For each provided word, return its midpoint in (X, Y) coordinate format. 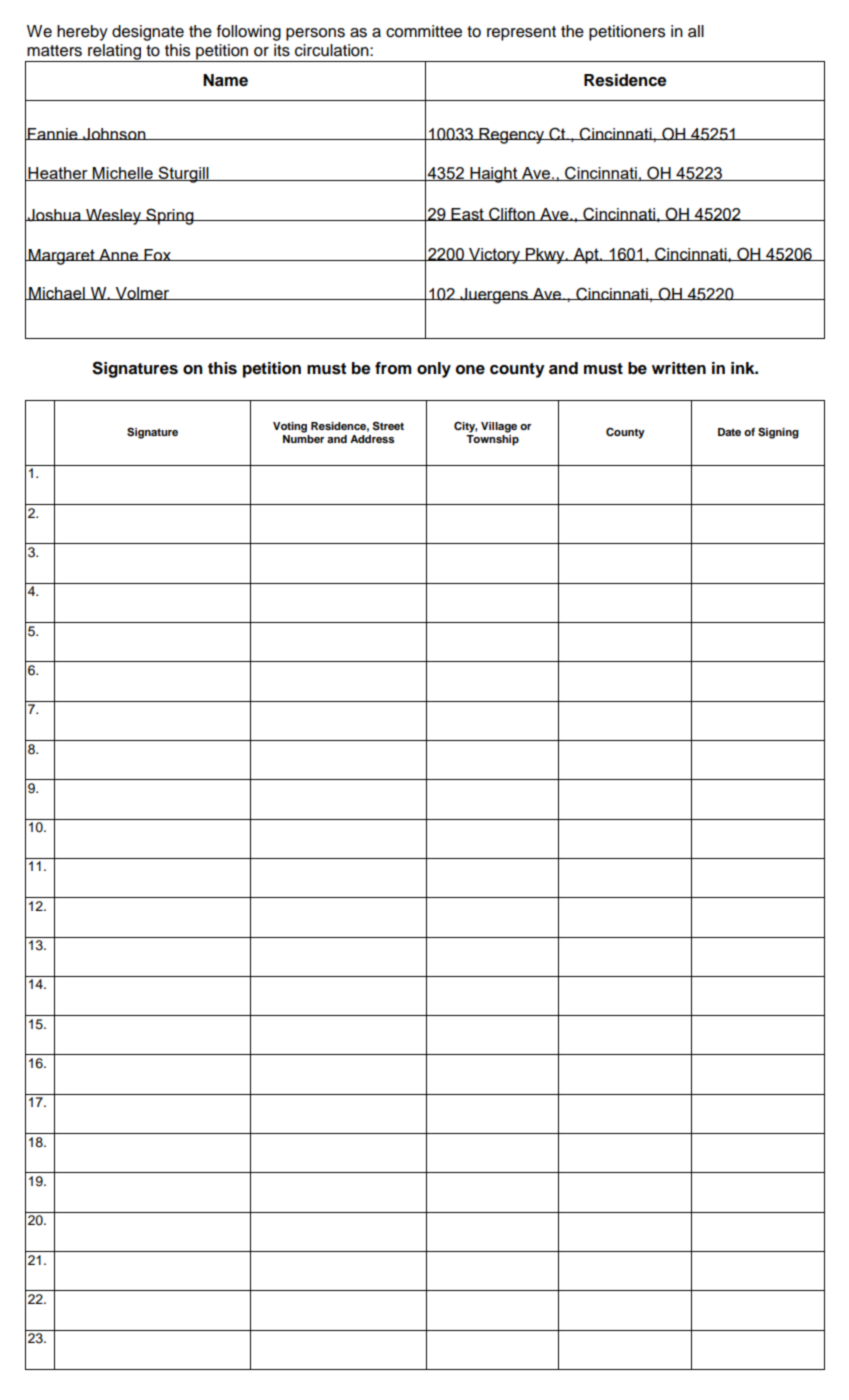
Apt (586, 256)
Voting (290, 427)
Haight (494, 175)
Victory (495, 256)
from (393, 368)
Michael (57, 293)
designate (148, 33)
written (679, 368)
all (696, 31)
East (467, 214)
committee (424, 31)
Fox (158, 255)
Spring (170, 216)
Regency (511, 136)
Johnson (114, 134)
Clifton (512, 214)
